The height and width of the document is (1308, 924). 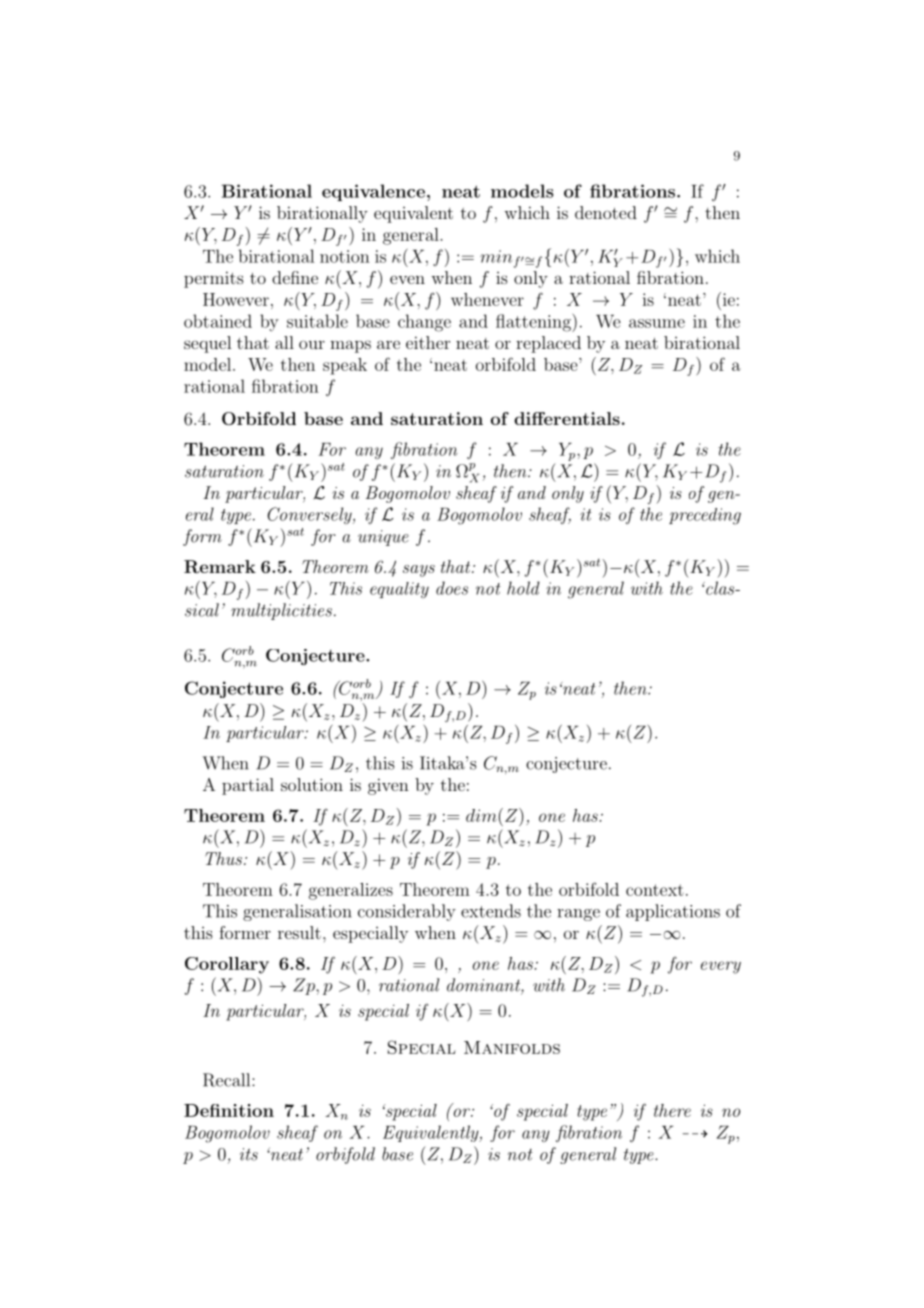 What do you see at coordinates (295, 277) in the document?
I see `define` at bounding box center [295, 277].
